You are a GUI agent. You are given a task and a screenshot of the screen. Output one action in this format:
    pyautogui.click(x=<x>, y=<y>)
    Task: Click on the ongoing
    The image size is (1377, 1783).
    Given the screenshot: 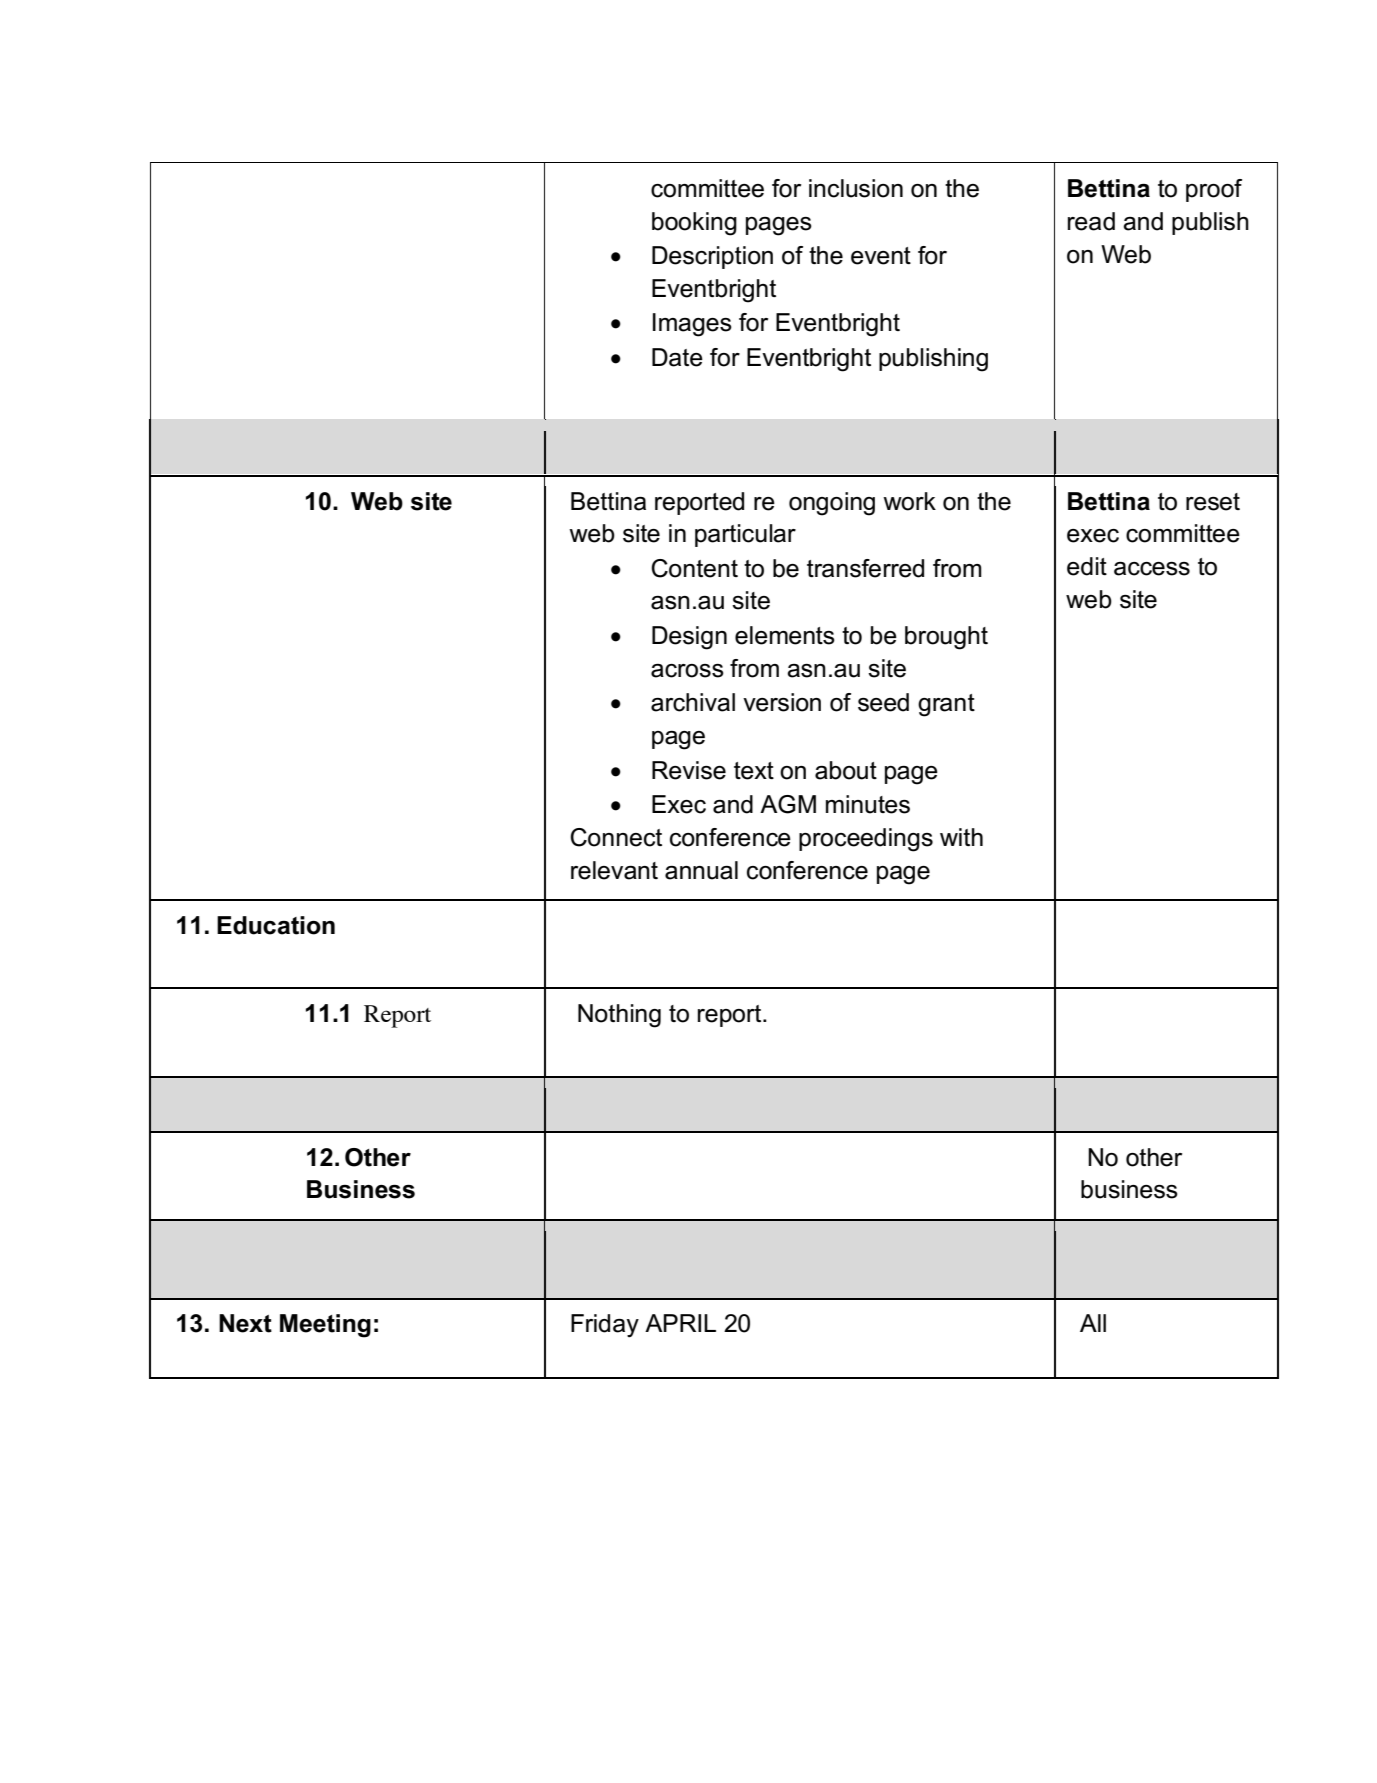 What is the action you would take?
    pyautogui.click(x=832, y=504)
